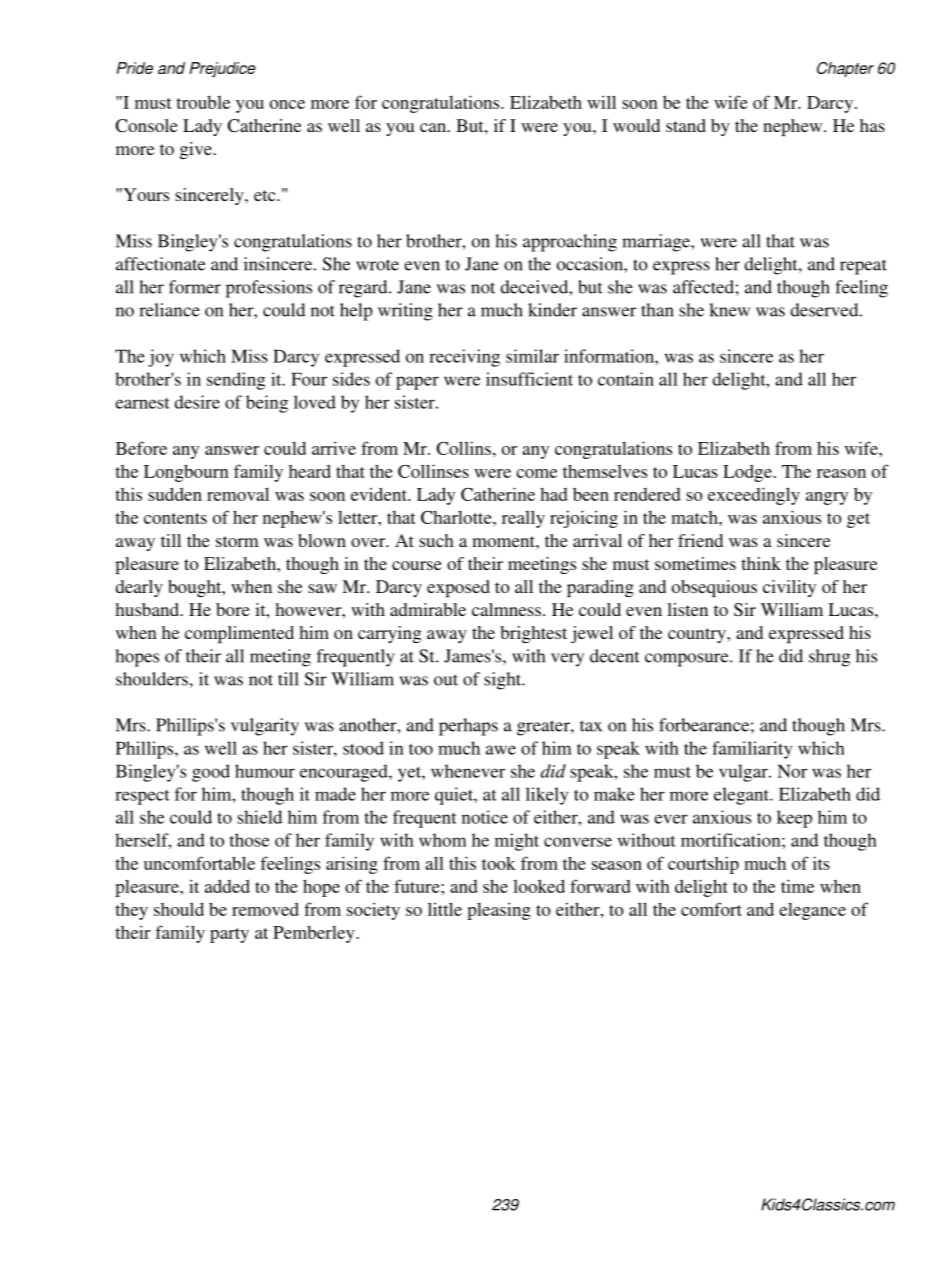  Describe the element at coordinates (845, 69) in the image. I see `Chapter` at that location.
